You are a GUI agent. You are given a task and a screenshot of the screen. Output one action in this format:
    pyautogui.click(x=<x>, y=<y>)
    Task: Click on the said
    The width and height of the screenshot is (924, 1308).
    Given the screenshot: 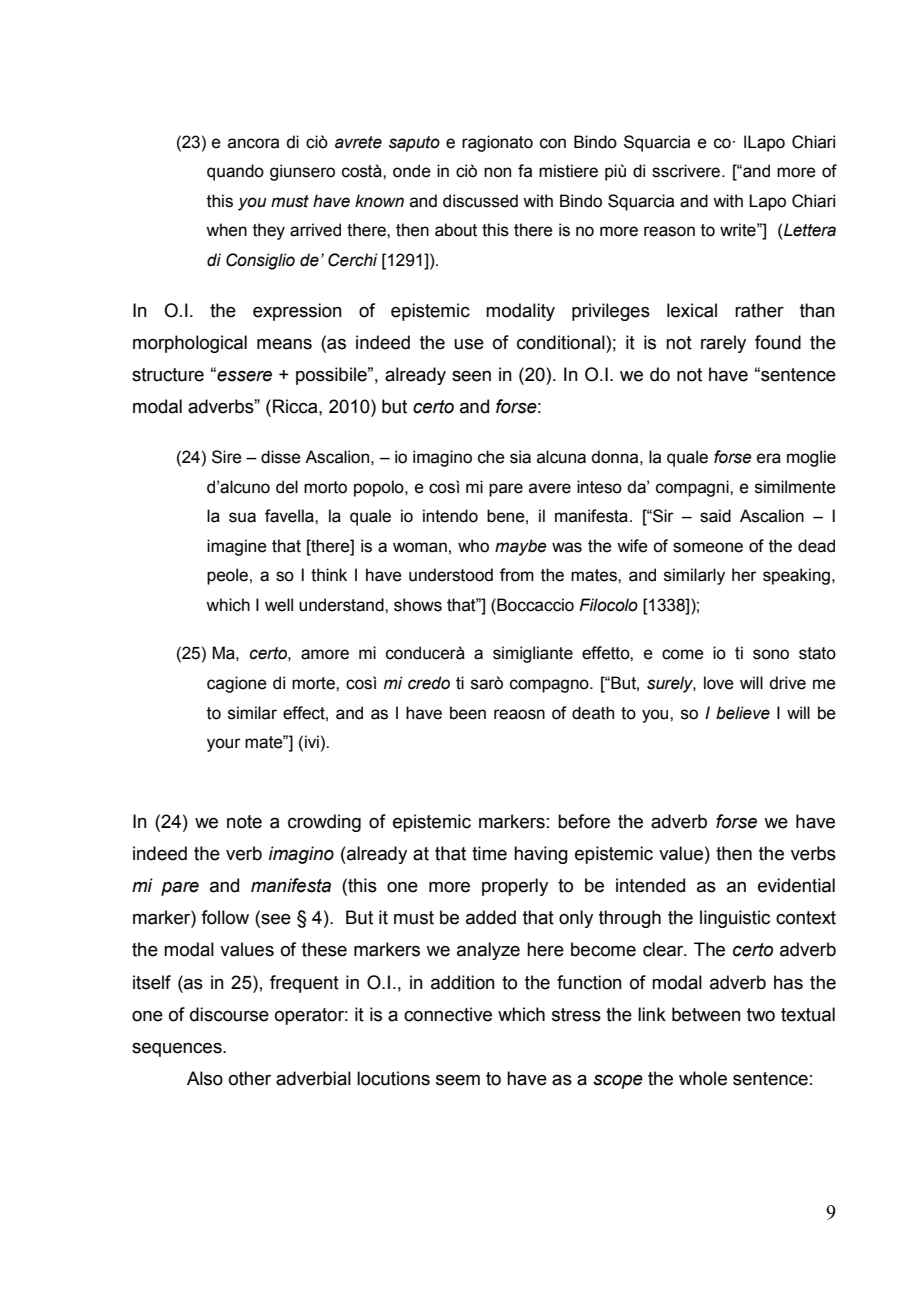 What is the action you would take?
    pyautogui.click(x=715, y=516)
